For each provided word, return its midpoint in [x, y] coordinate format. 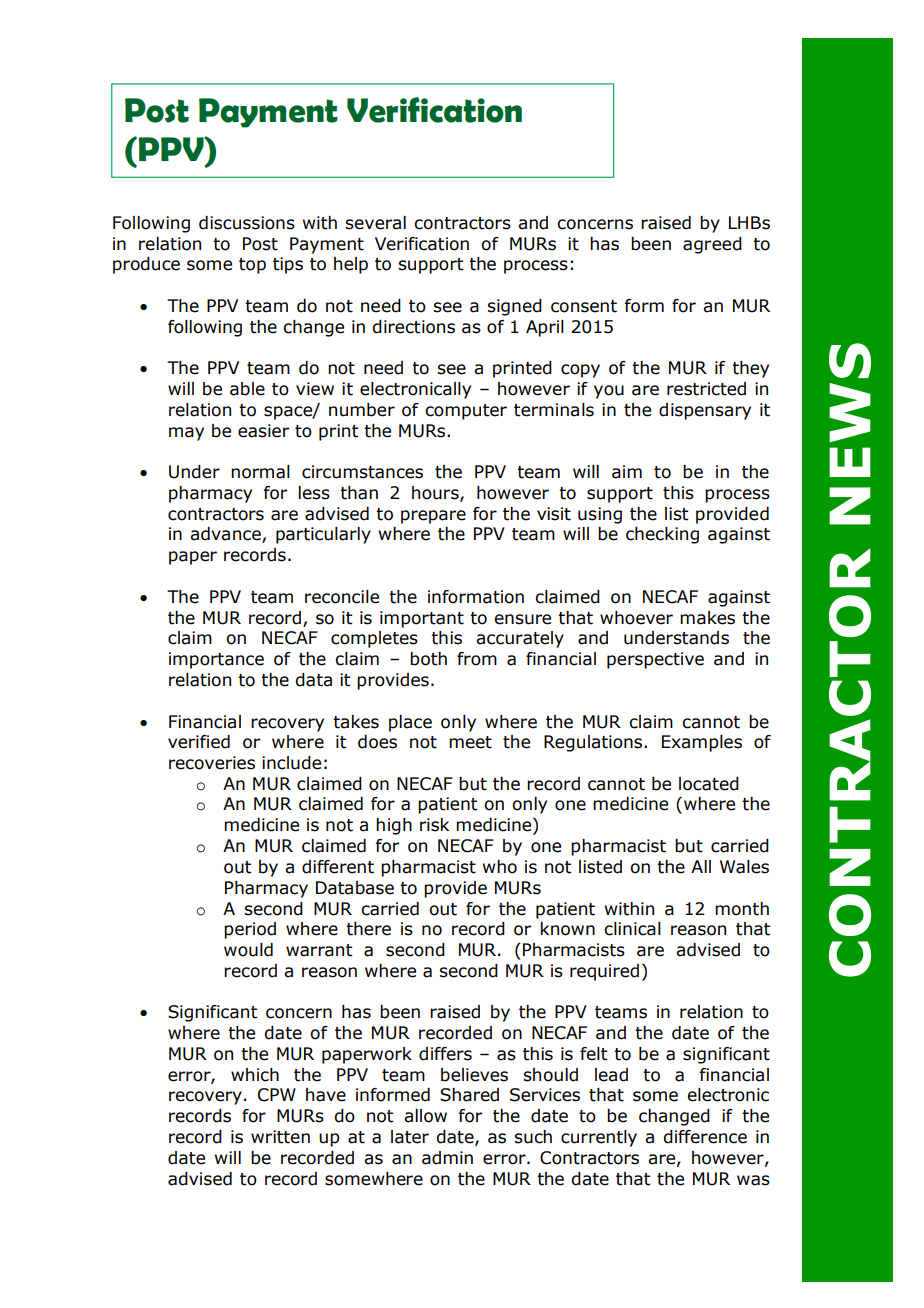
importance [216, 660]
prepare [433, 517]
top [252, 266]
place [410, 723]
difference [705, 1137]
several [375, 223]
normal [260, 472]
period [250, 930]
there [368, 929]
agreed [712, 245]
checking [662, 535]
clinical [632, 929]
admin [447, 1158]
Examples [702, 743]
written [280, 1137]
